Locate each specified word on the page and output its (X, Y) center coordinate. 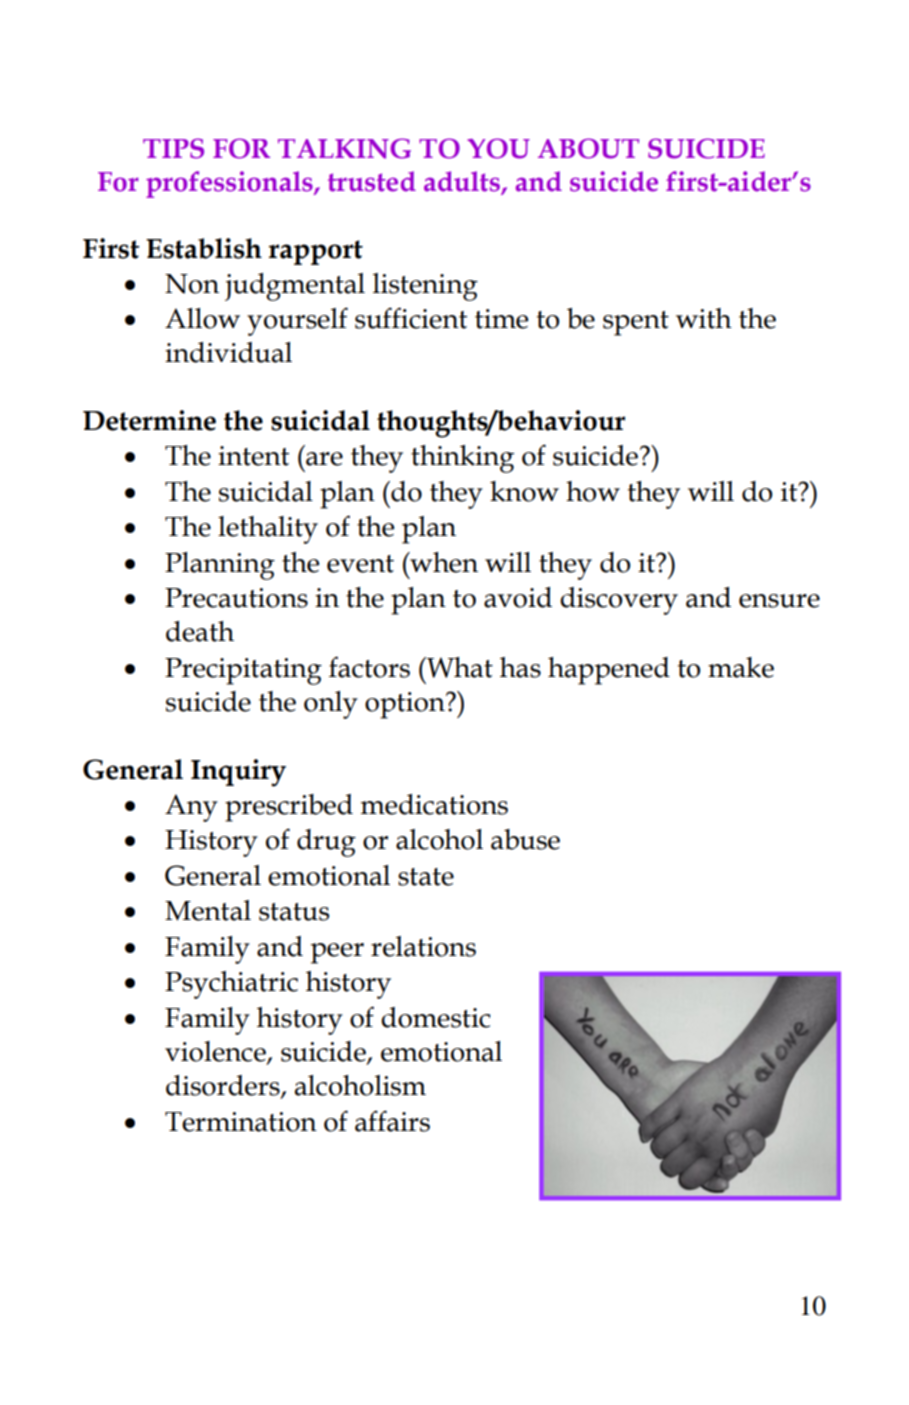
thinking (462, 459)
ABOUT (588, 148)
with (704, 318)
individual (228, 352)
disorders (224, 1086)
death (200, 631)
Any (191, 808)
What (458, 667)
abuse (525, 839)
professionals (230, 184)
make (741, 667)
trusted (372, 181)
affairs (392, 1121)
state (426, 877)
